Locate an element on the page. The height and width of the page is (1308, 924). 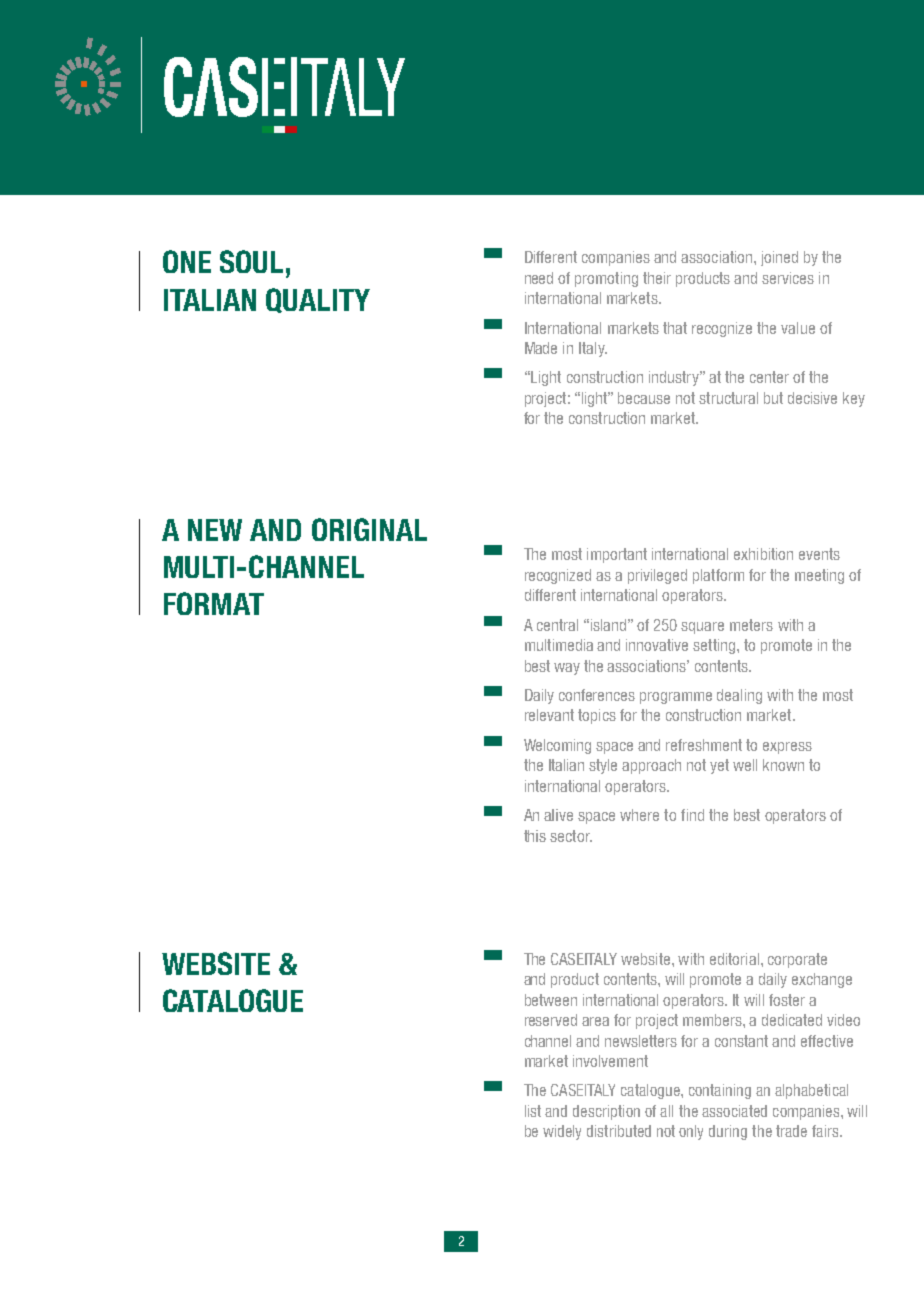
services is located at coordinates (788, 278).
